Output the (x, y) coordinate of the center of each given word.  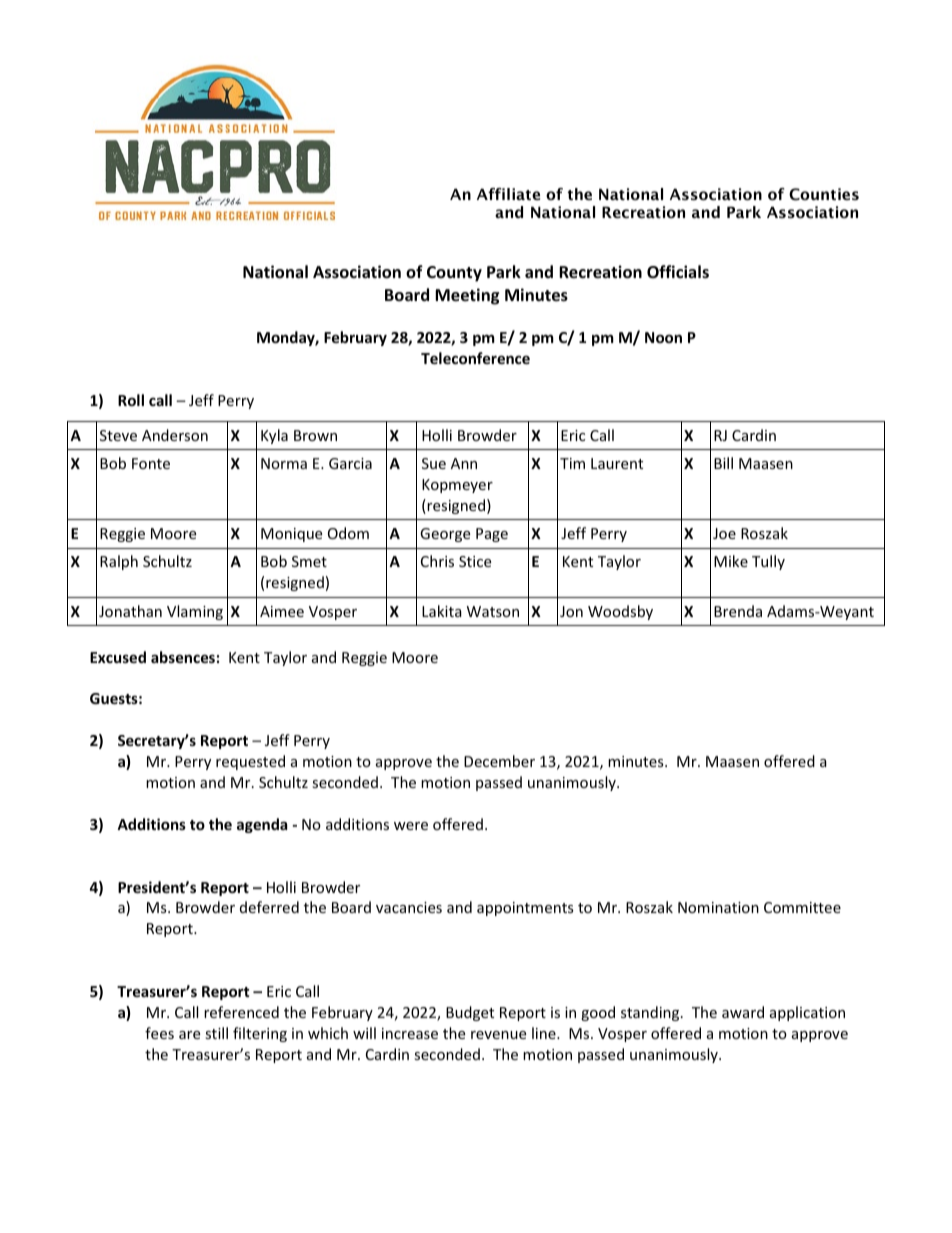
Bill (723, 463)
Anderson (175, 435)
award (743, 1012)
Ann (464, 463)
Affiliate (508, 194)
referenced (241, 1012)
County (454, 274)
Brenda (738, 611)
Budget (470, 1013)
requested (250, 762)
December (499, 761)
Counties (824, 194)
